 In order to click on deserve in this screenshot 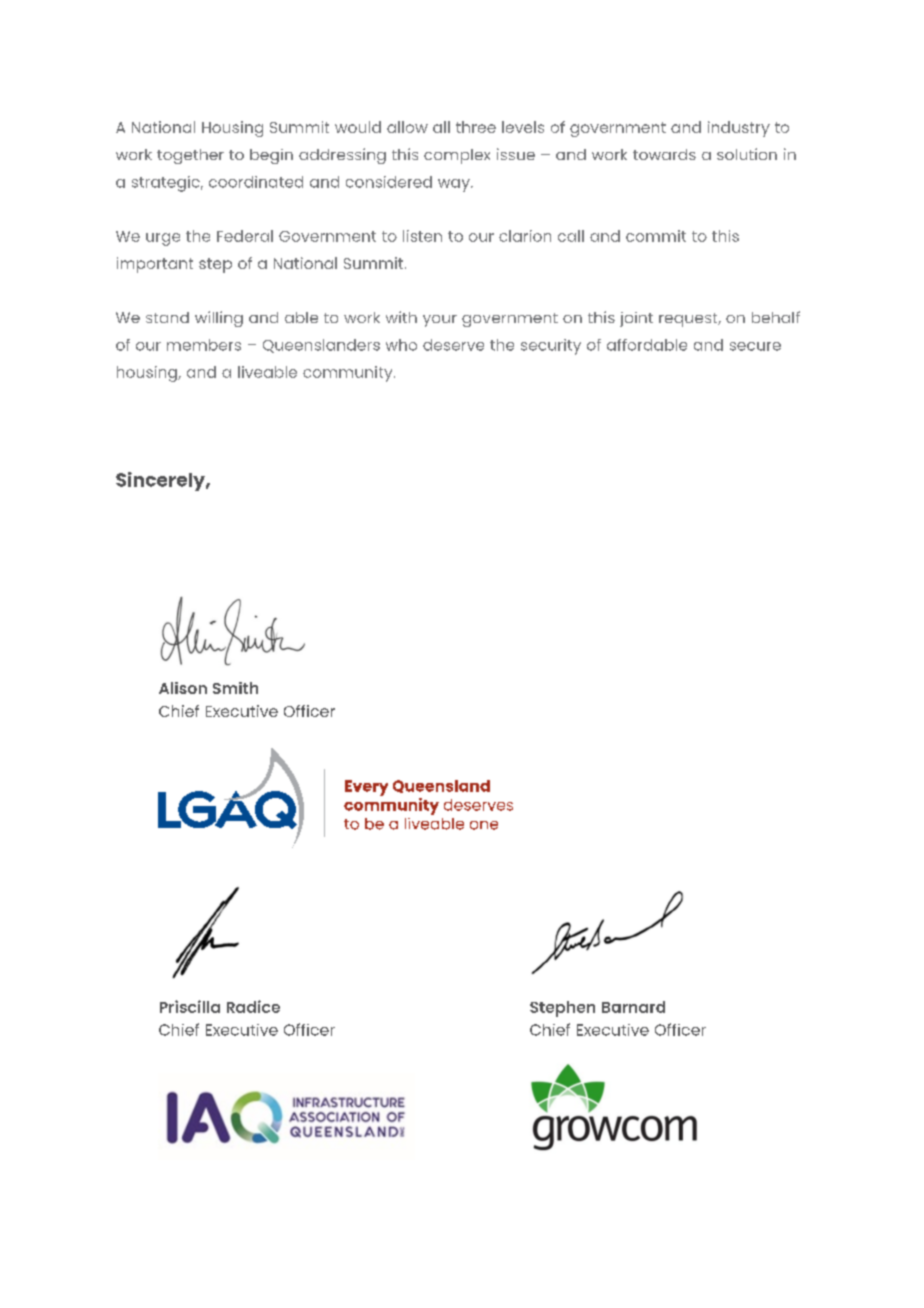, I will do `click(453, 345)`.
